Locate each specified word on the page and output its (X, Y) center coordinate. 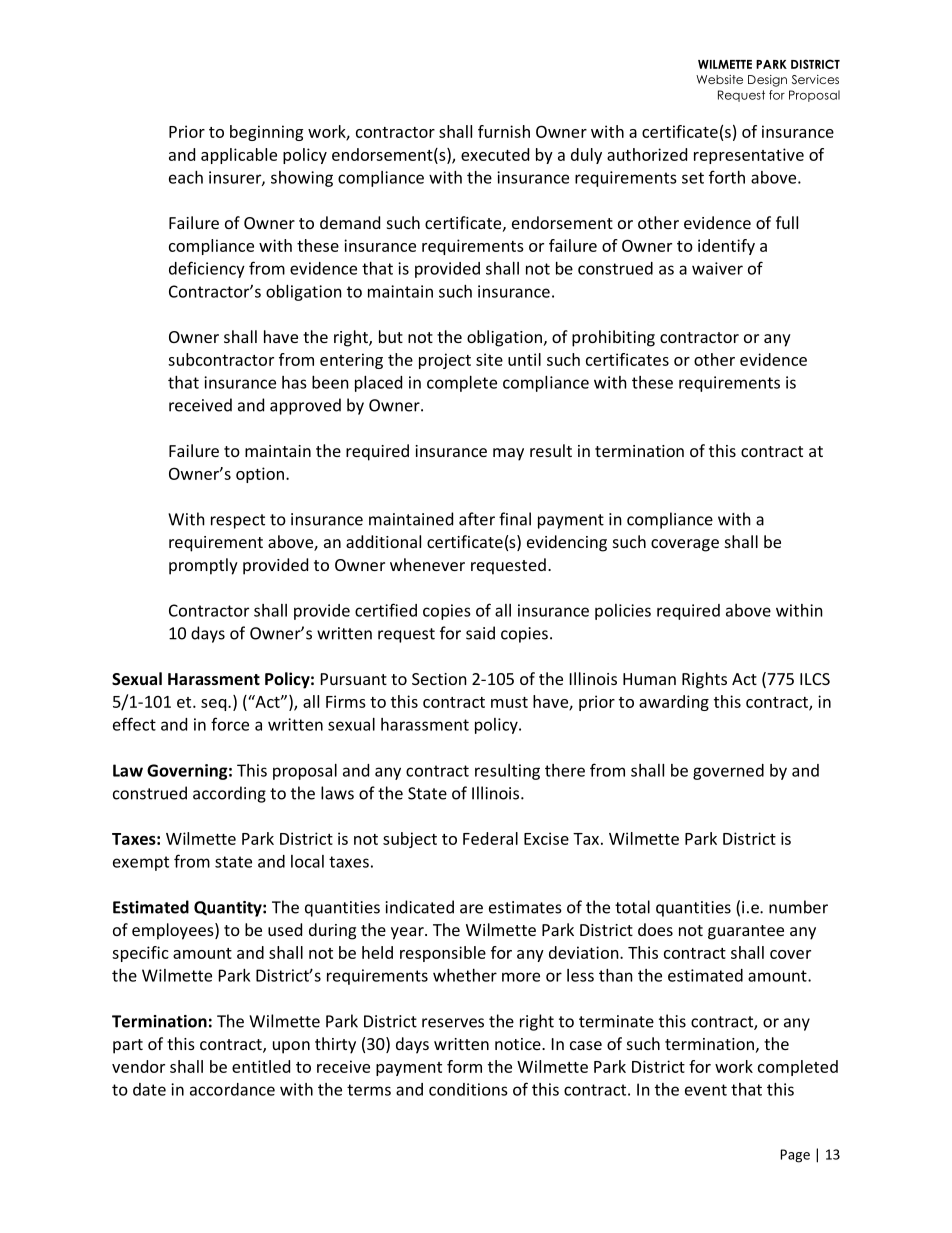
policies (623, 612)
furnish (504, 131)
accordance (232, 1089)
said (480, 633)
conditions (468, 1089)
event (706, 1090)
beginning (266, 133)
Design (767, 81)
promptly (203, 566)
